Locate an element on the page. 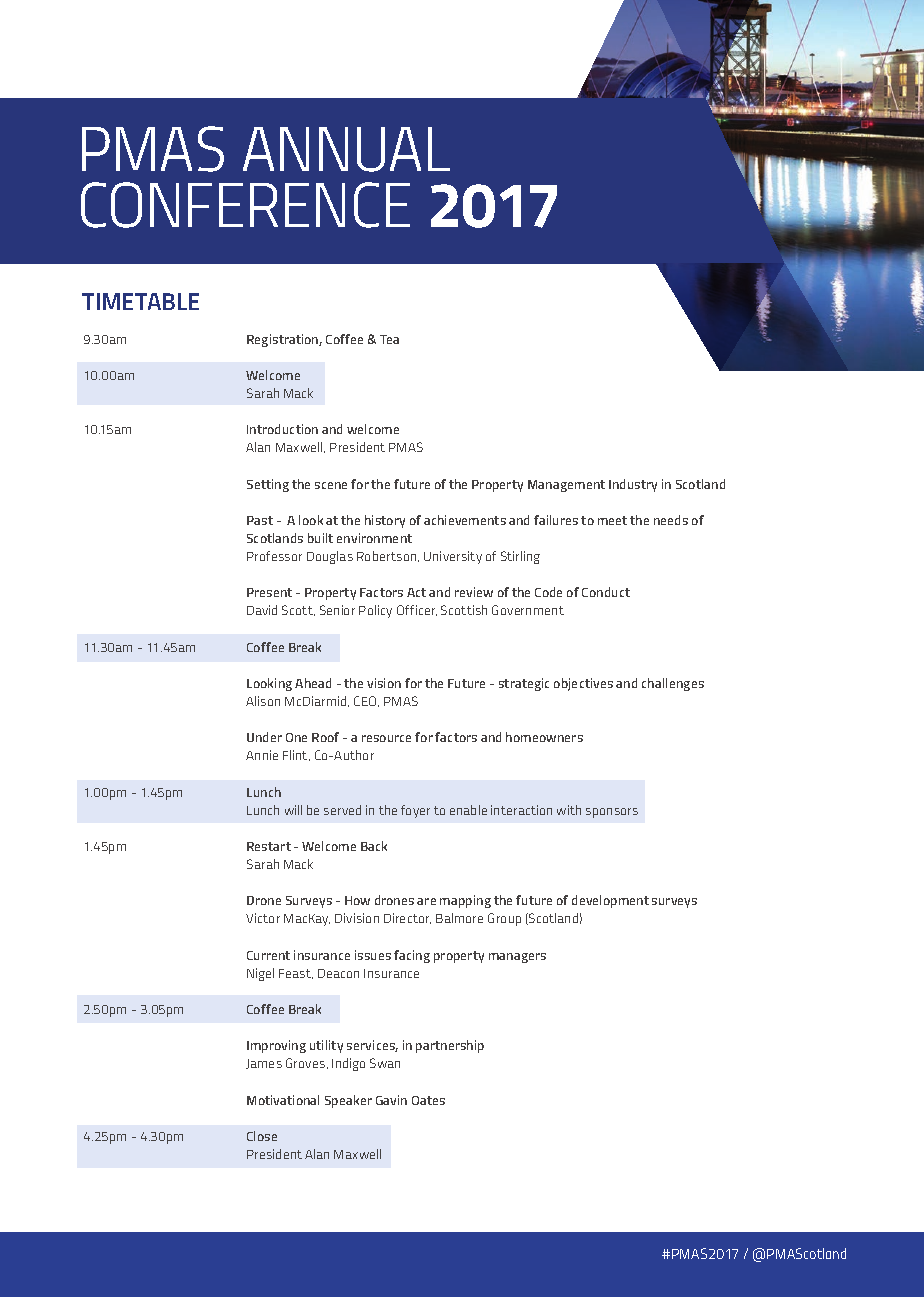 Image resolution: width=924 pixels, height=1297 pixels. Tea is located at coordinates (389, 339).
